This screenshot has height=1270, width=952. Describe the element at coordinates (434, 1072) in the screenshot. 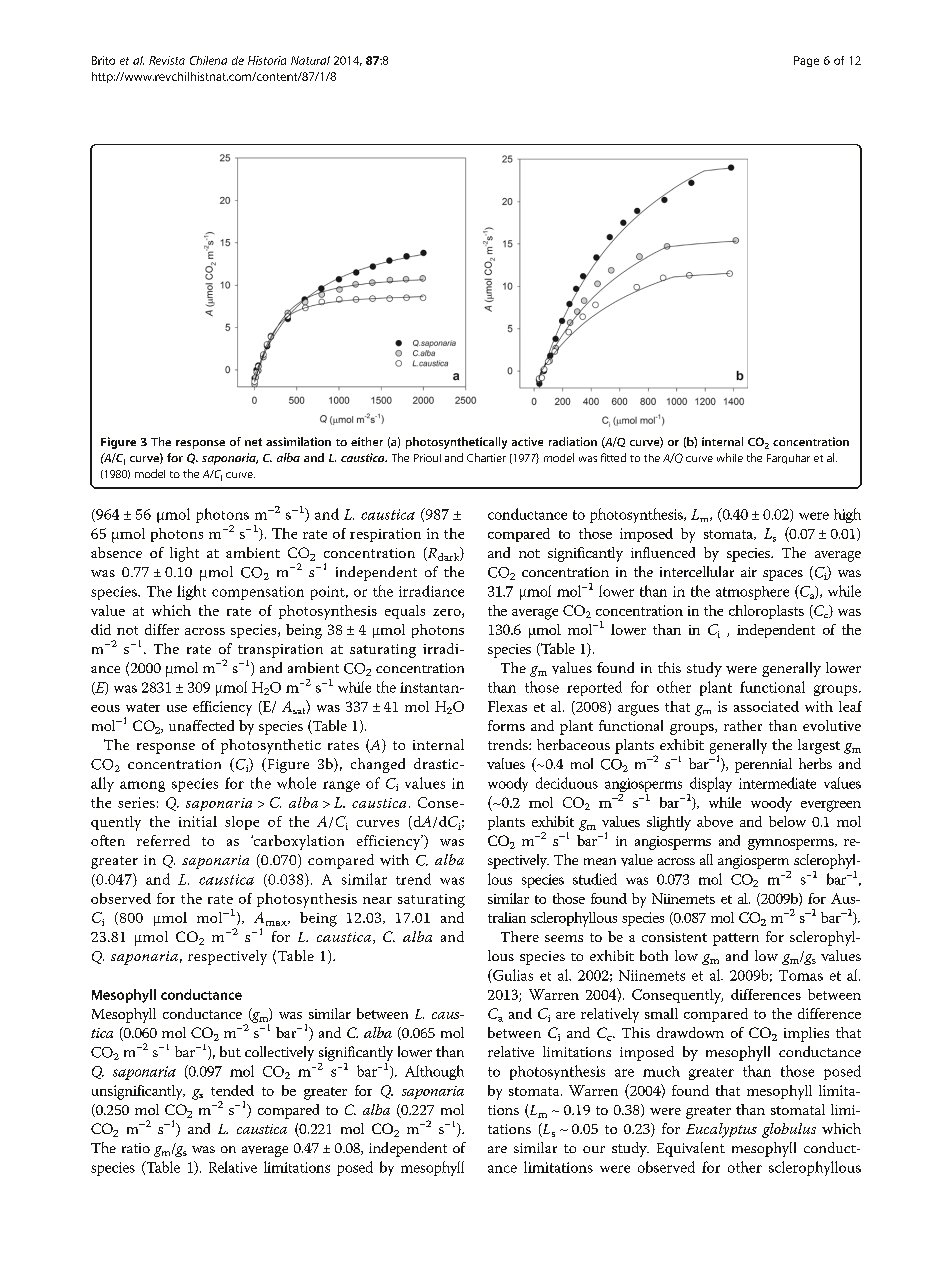

I see `Although` at that location.
